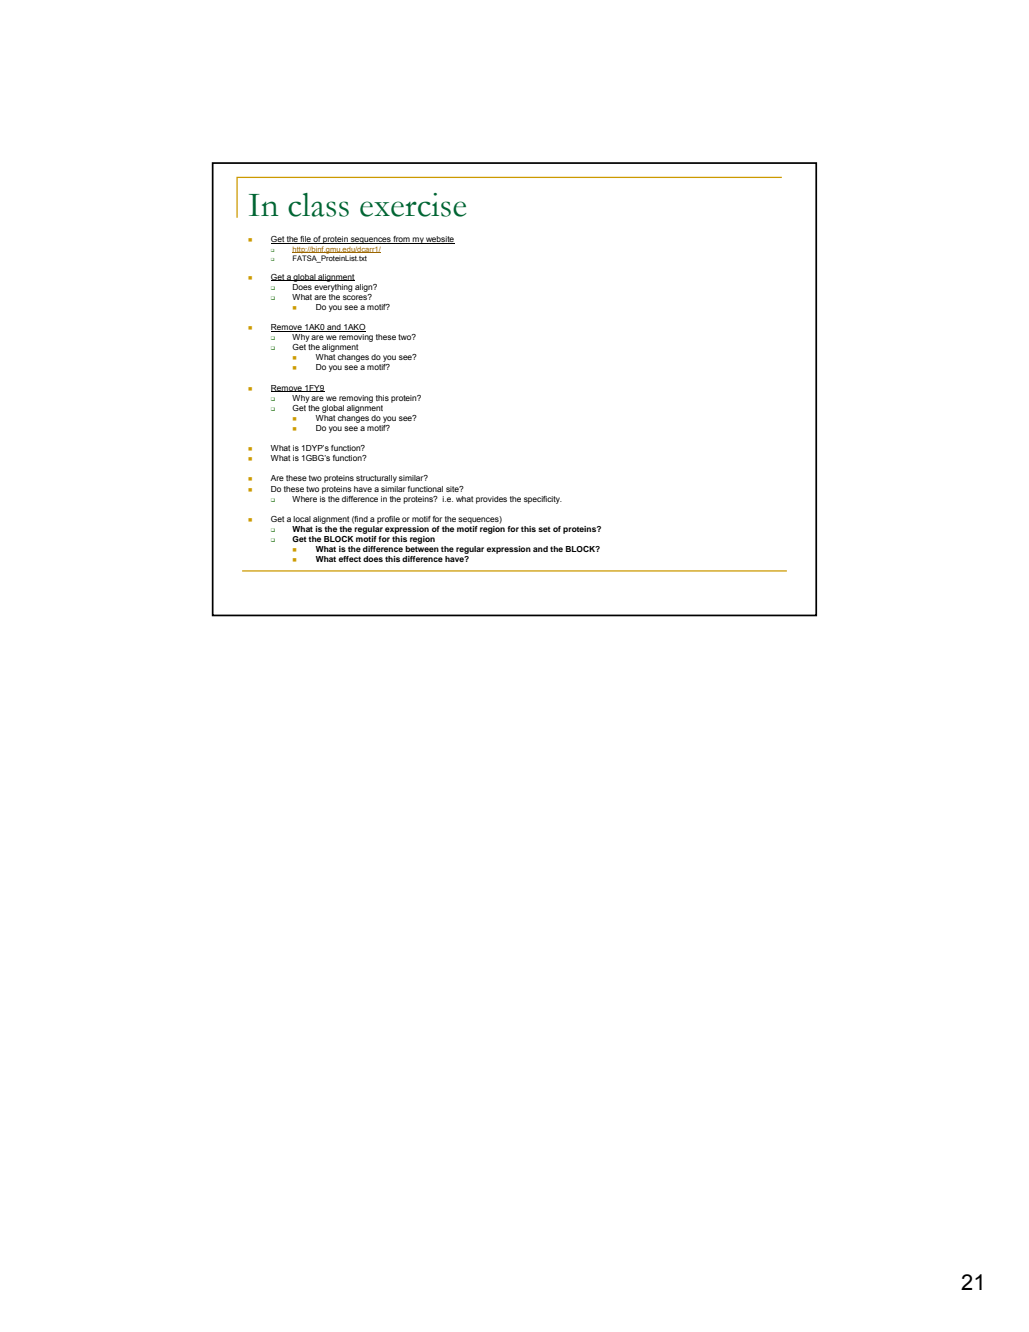 The width and height of the screenshot is (1029, 1332). Describe the element at coordinates (413, 205) in the screenshot. I see `exercise` at that location.
